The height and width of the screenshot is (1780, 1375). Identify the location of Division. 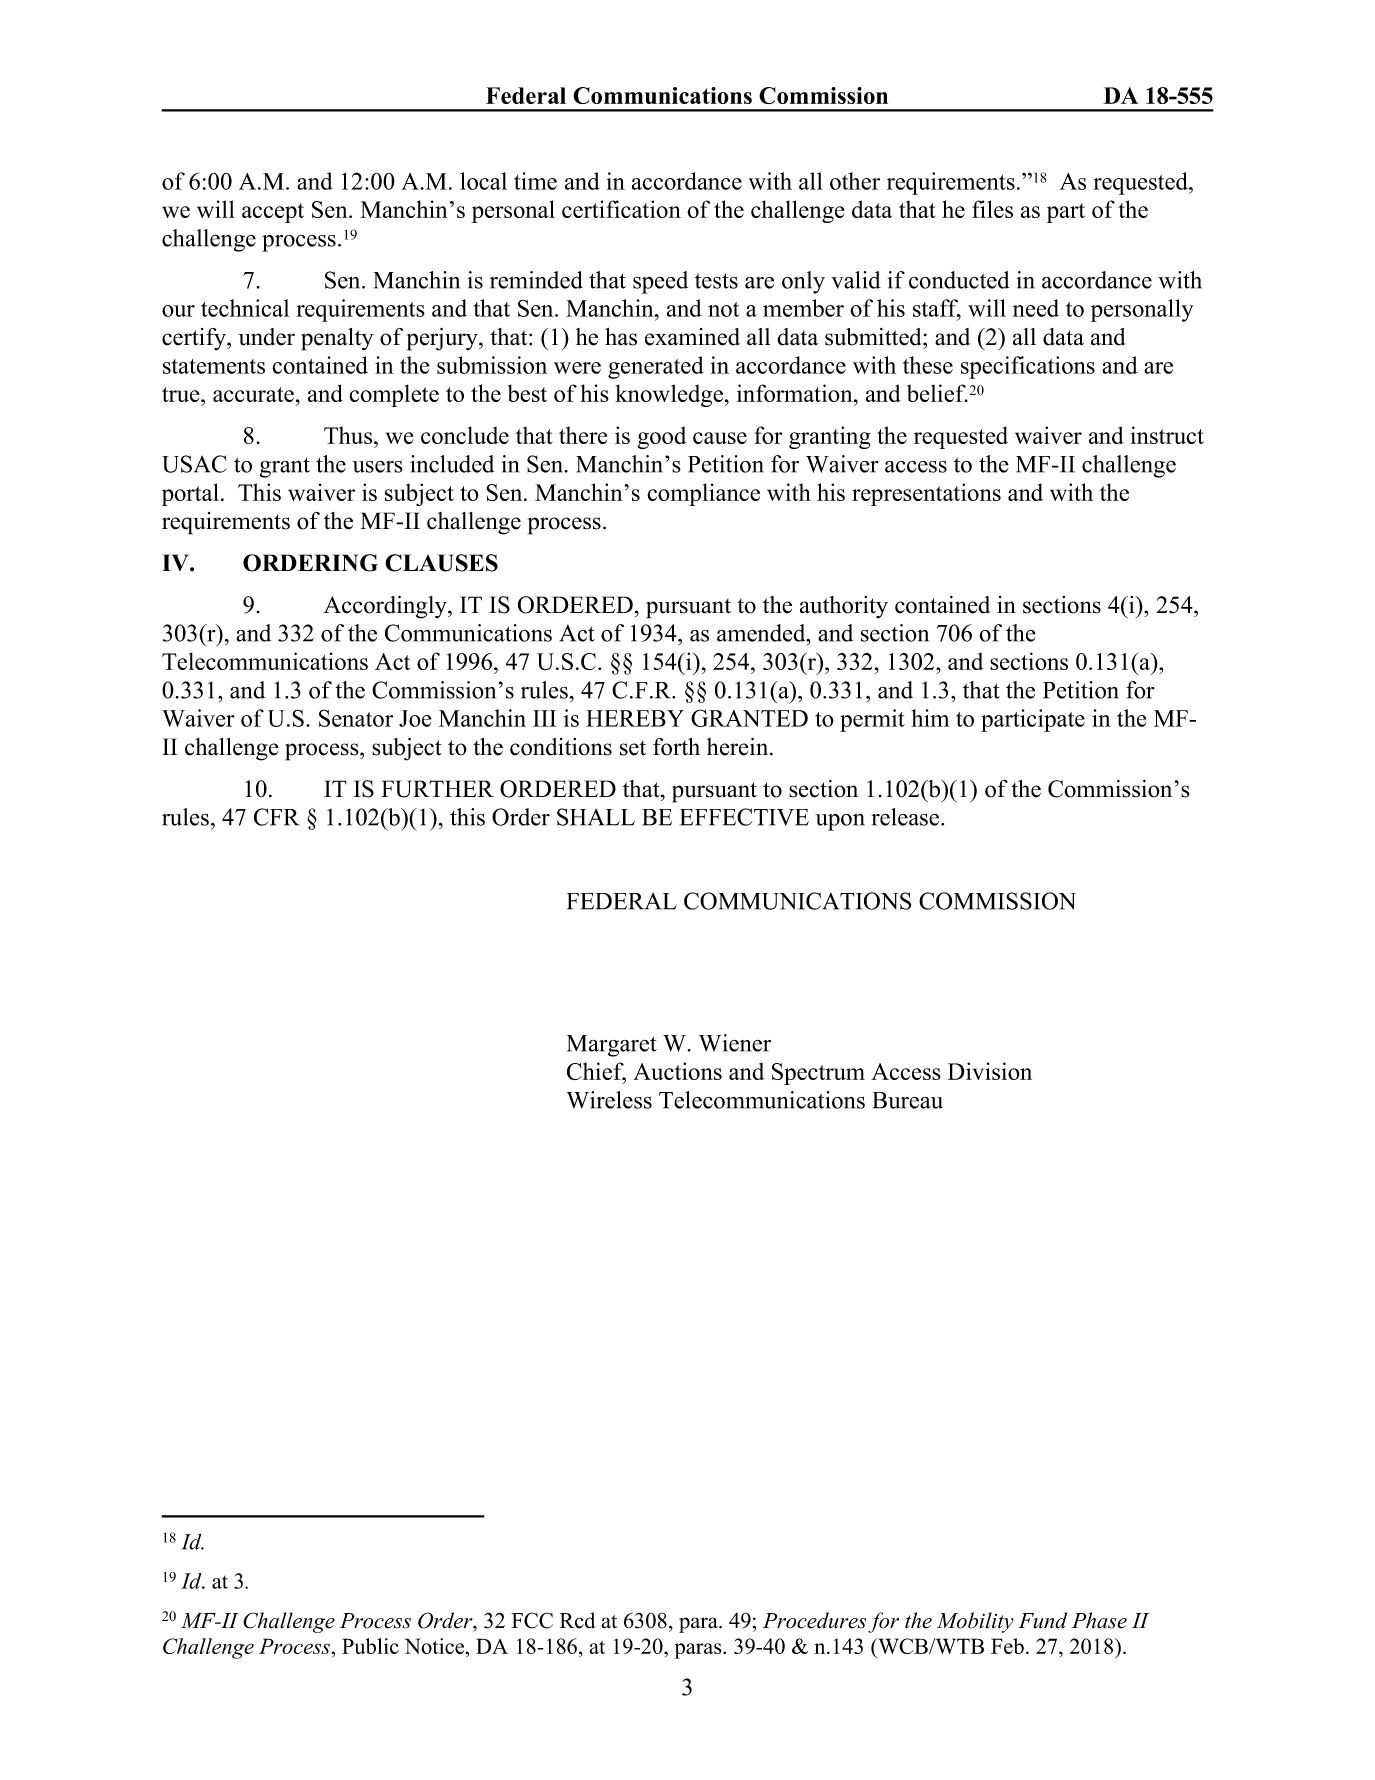
(990, 1071).
